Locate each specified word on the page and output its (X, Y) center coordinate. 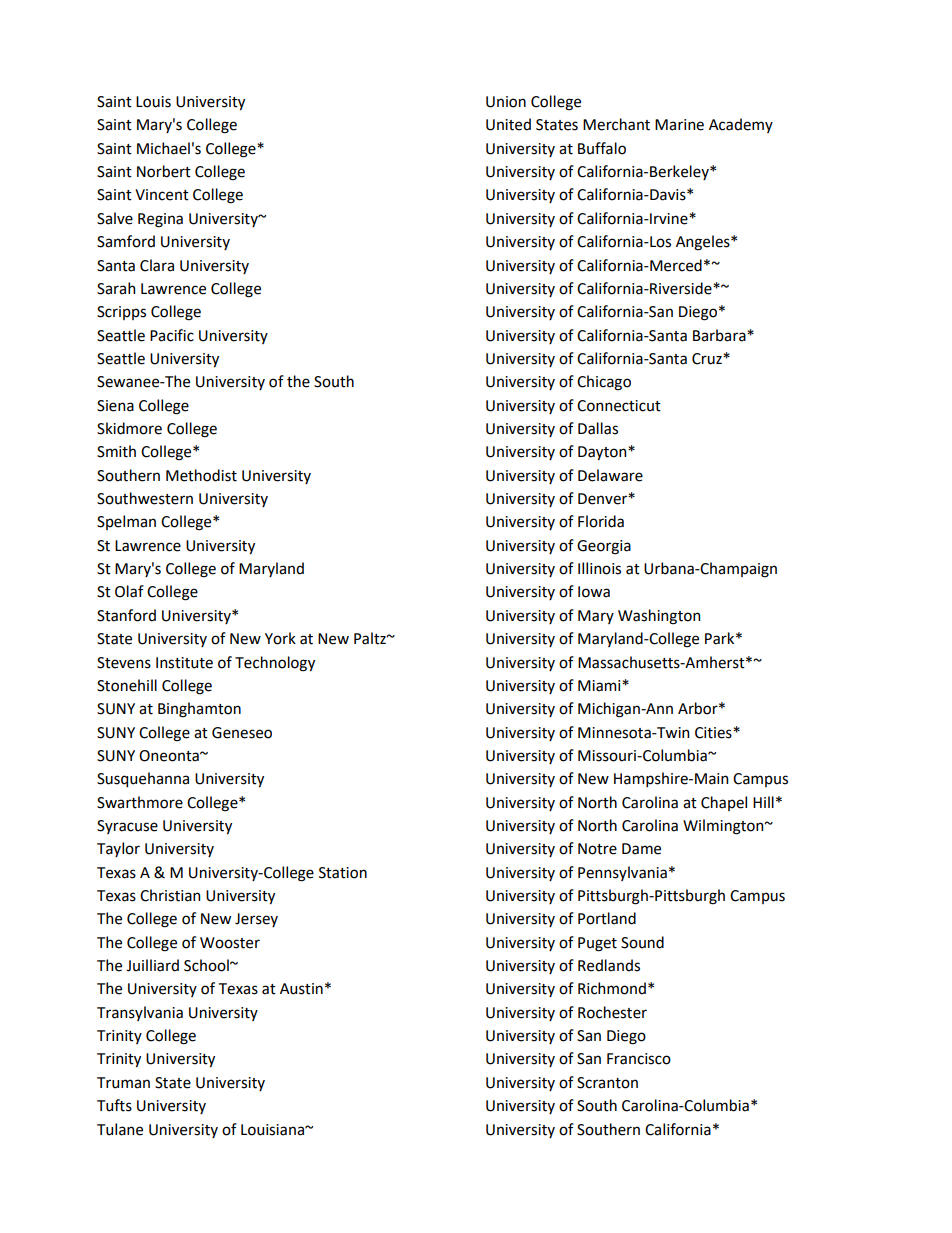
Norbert (164, 171)
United (508, 124)
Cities (714, 733)
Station (343, 873)
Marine (679, 125)
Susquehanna (143, 779)
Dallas (598, 428)
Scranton (607, 1083)
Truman (123, 1083)
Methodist (201, 475)
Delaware (610, 475)
